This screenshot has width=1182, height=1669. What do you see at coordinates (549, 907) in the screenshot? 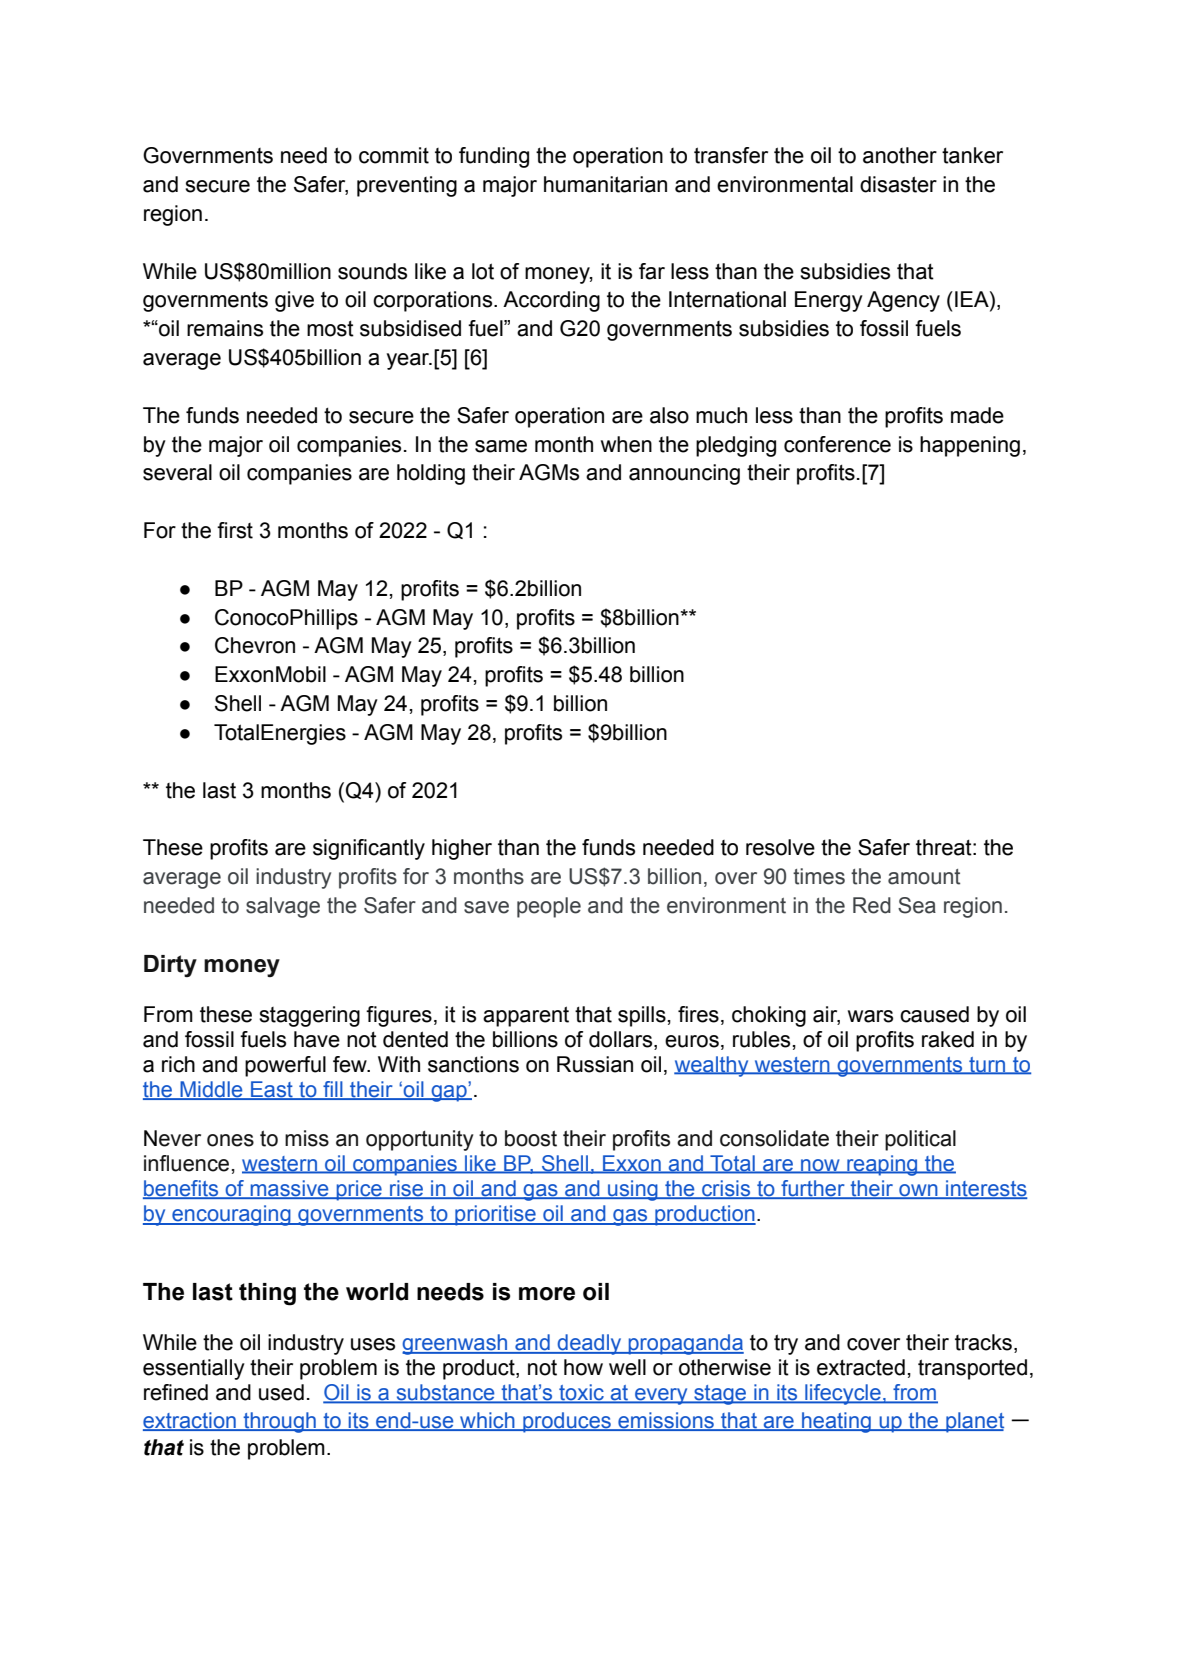
I see `people` at bounding box center [549, 907].
